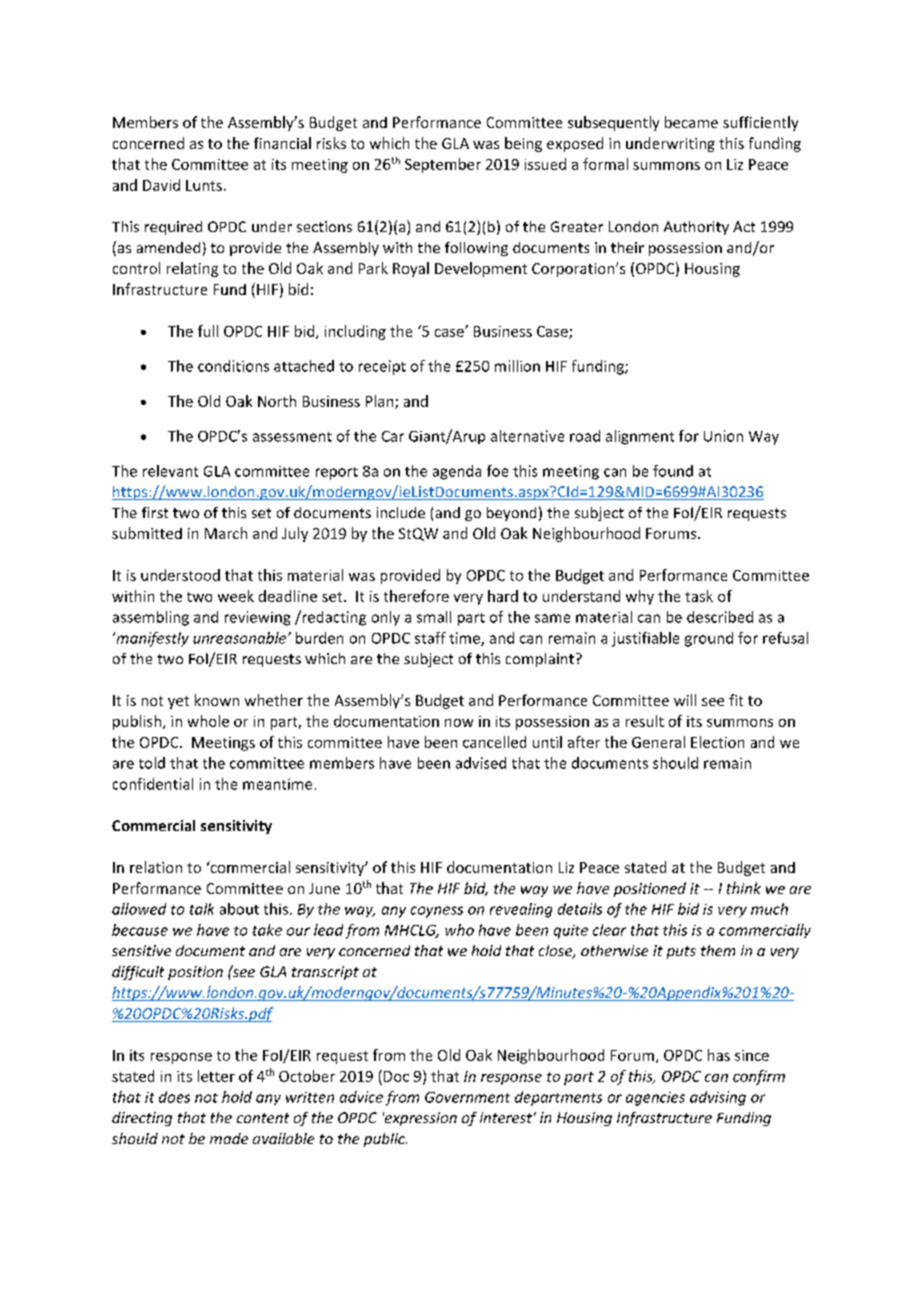  Describe the element at coordinates (233, 366) in the image. I see `conditions` at that location.
